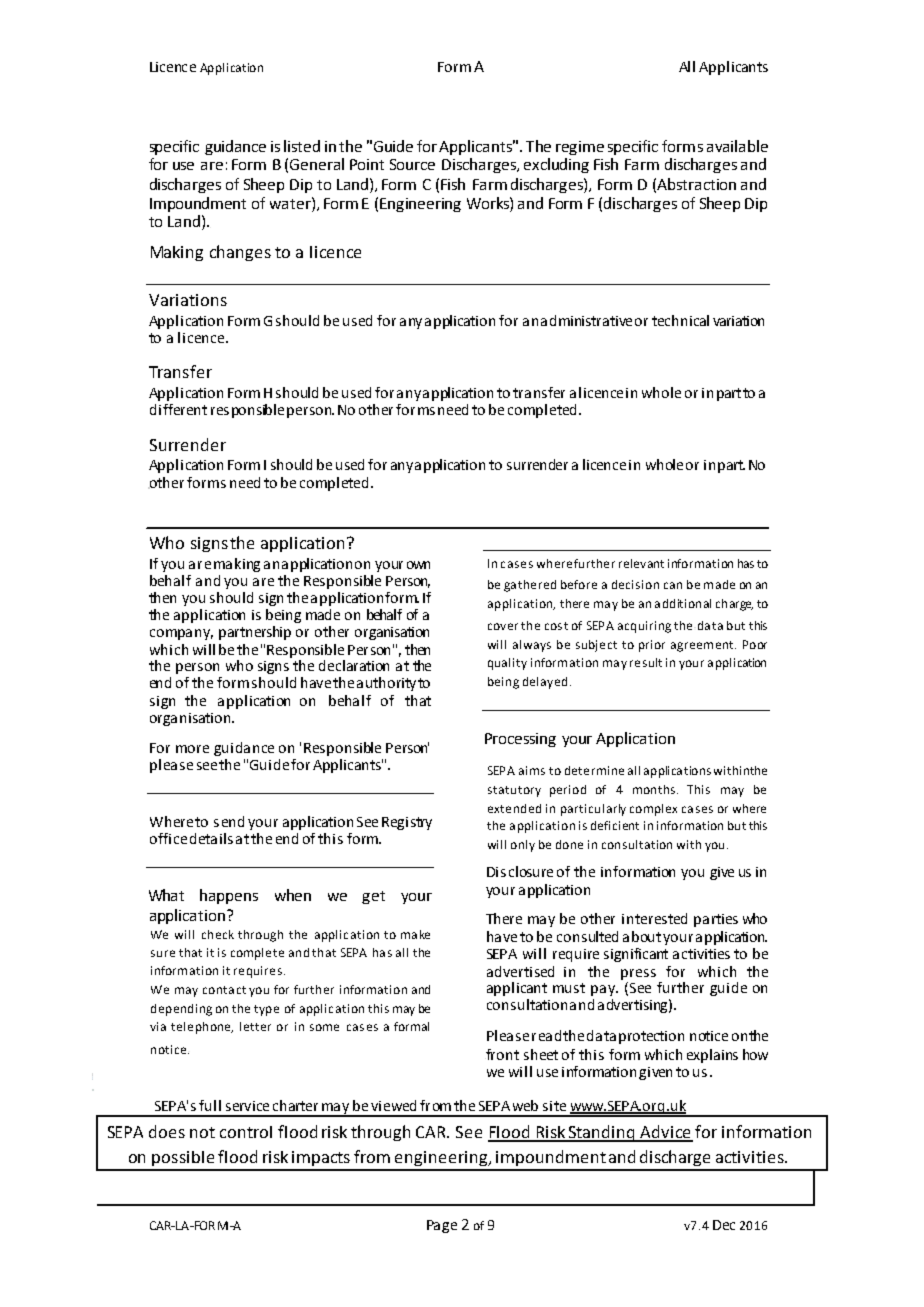  Describe the element at coordinates (178, 409) in the screenshot. I see `different` at that location.
